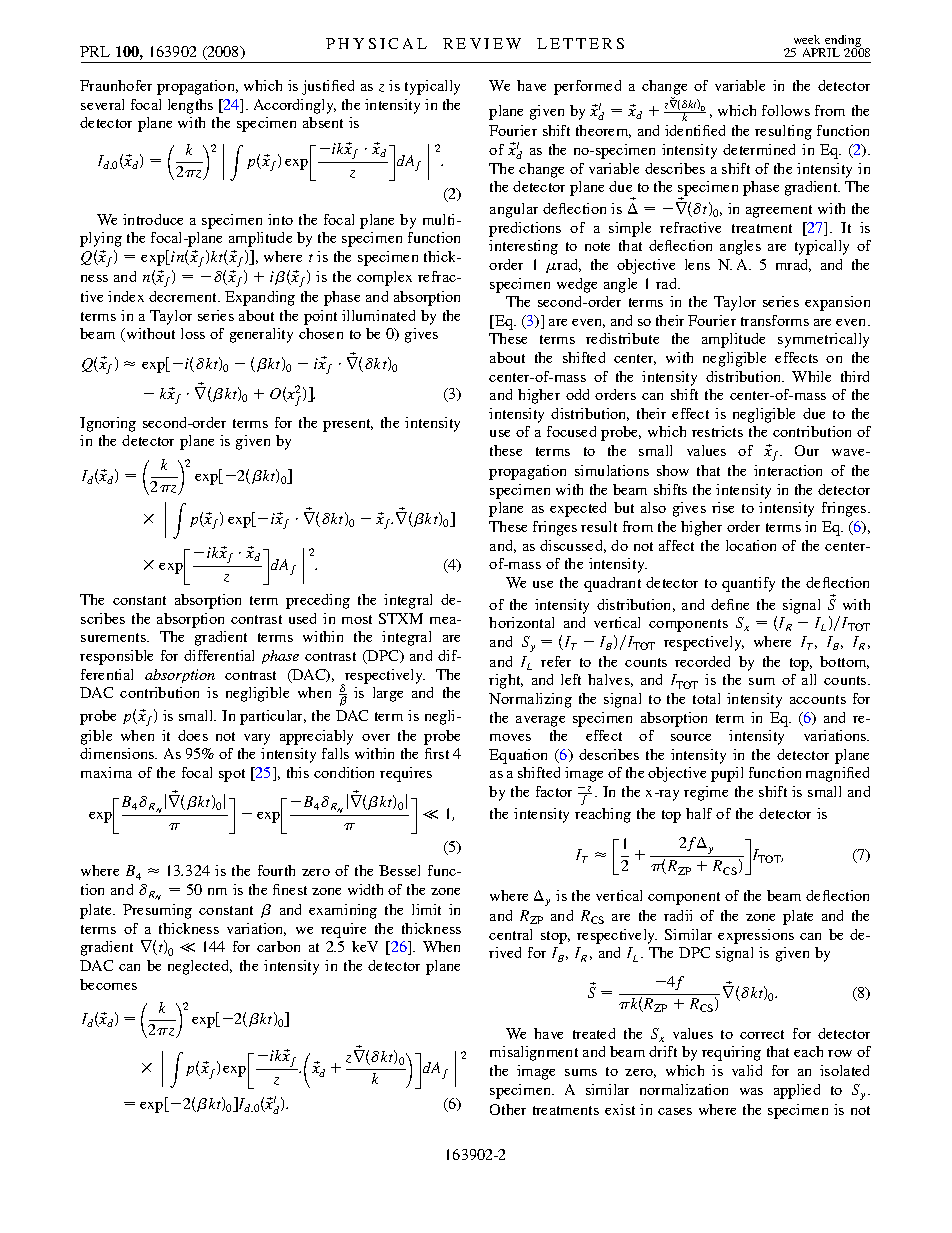  Describe the element at coordinates (727, 774) in the screenshot. I see `pupil` at that location.
